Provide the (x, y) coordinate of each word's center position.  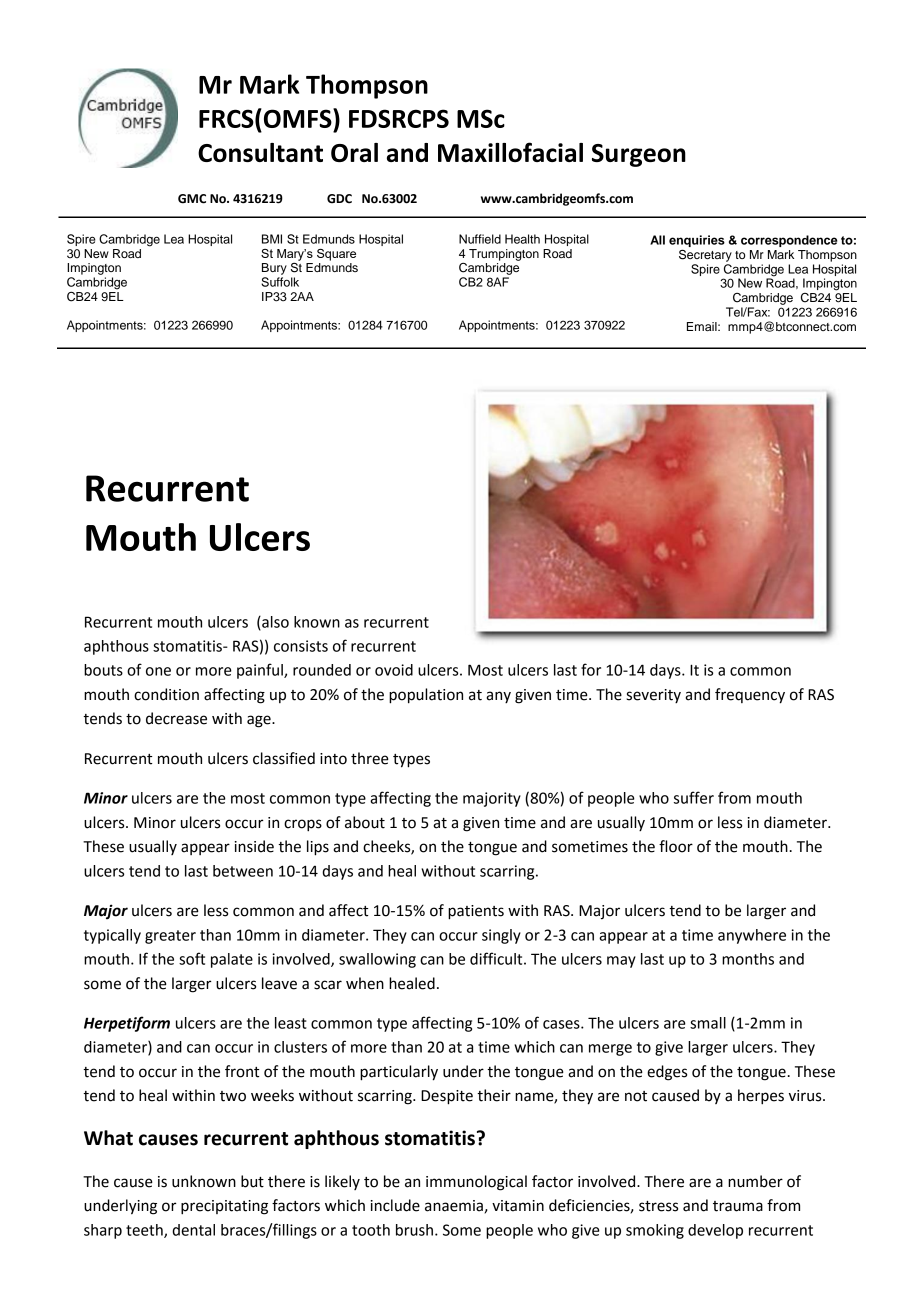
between (243, 871)
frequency (750, 696)
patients (476, 912)
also (274, 623)
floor (676, 846)
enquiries (697, 241)
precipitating (224, 1207)
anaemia (454, 1206)
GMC (192, 199)
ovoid (394, 670)
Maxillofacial (510, 152)
